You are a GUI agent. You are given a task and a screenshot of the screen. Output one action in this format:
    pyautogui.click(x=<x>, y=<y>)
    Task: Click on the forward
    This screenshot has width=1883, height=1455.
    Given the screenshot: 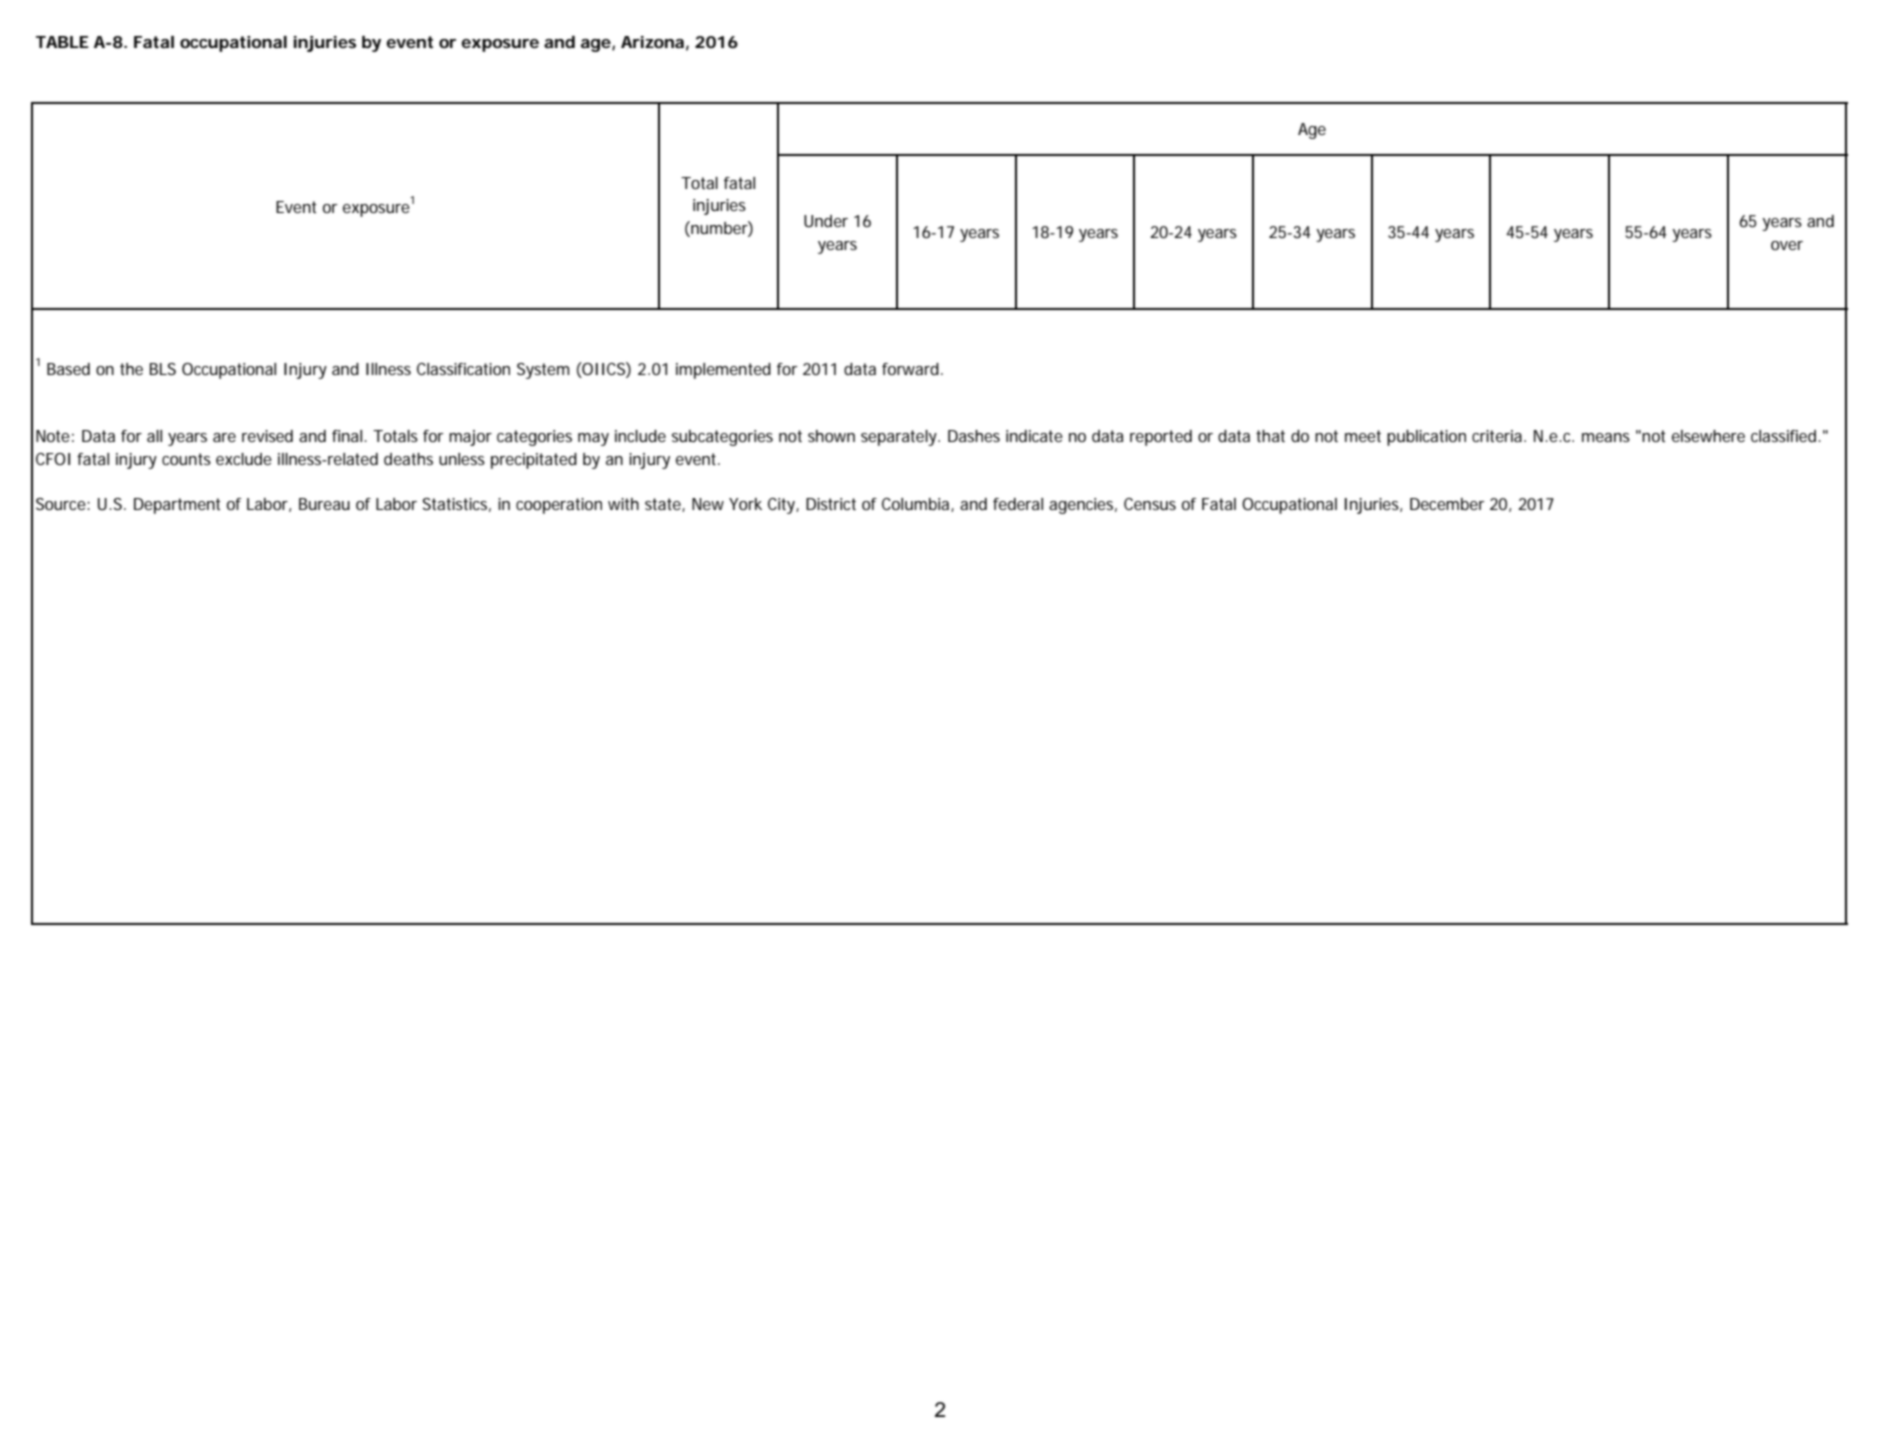 What is the action you would take?
    pyautogui.click(x=912, y=369)
